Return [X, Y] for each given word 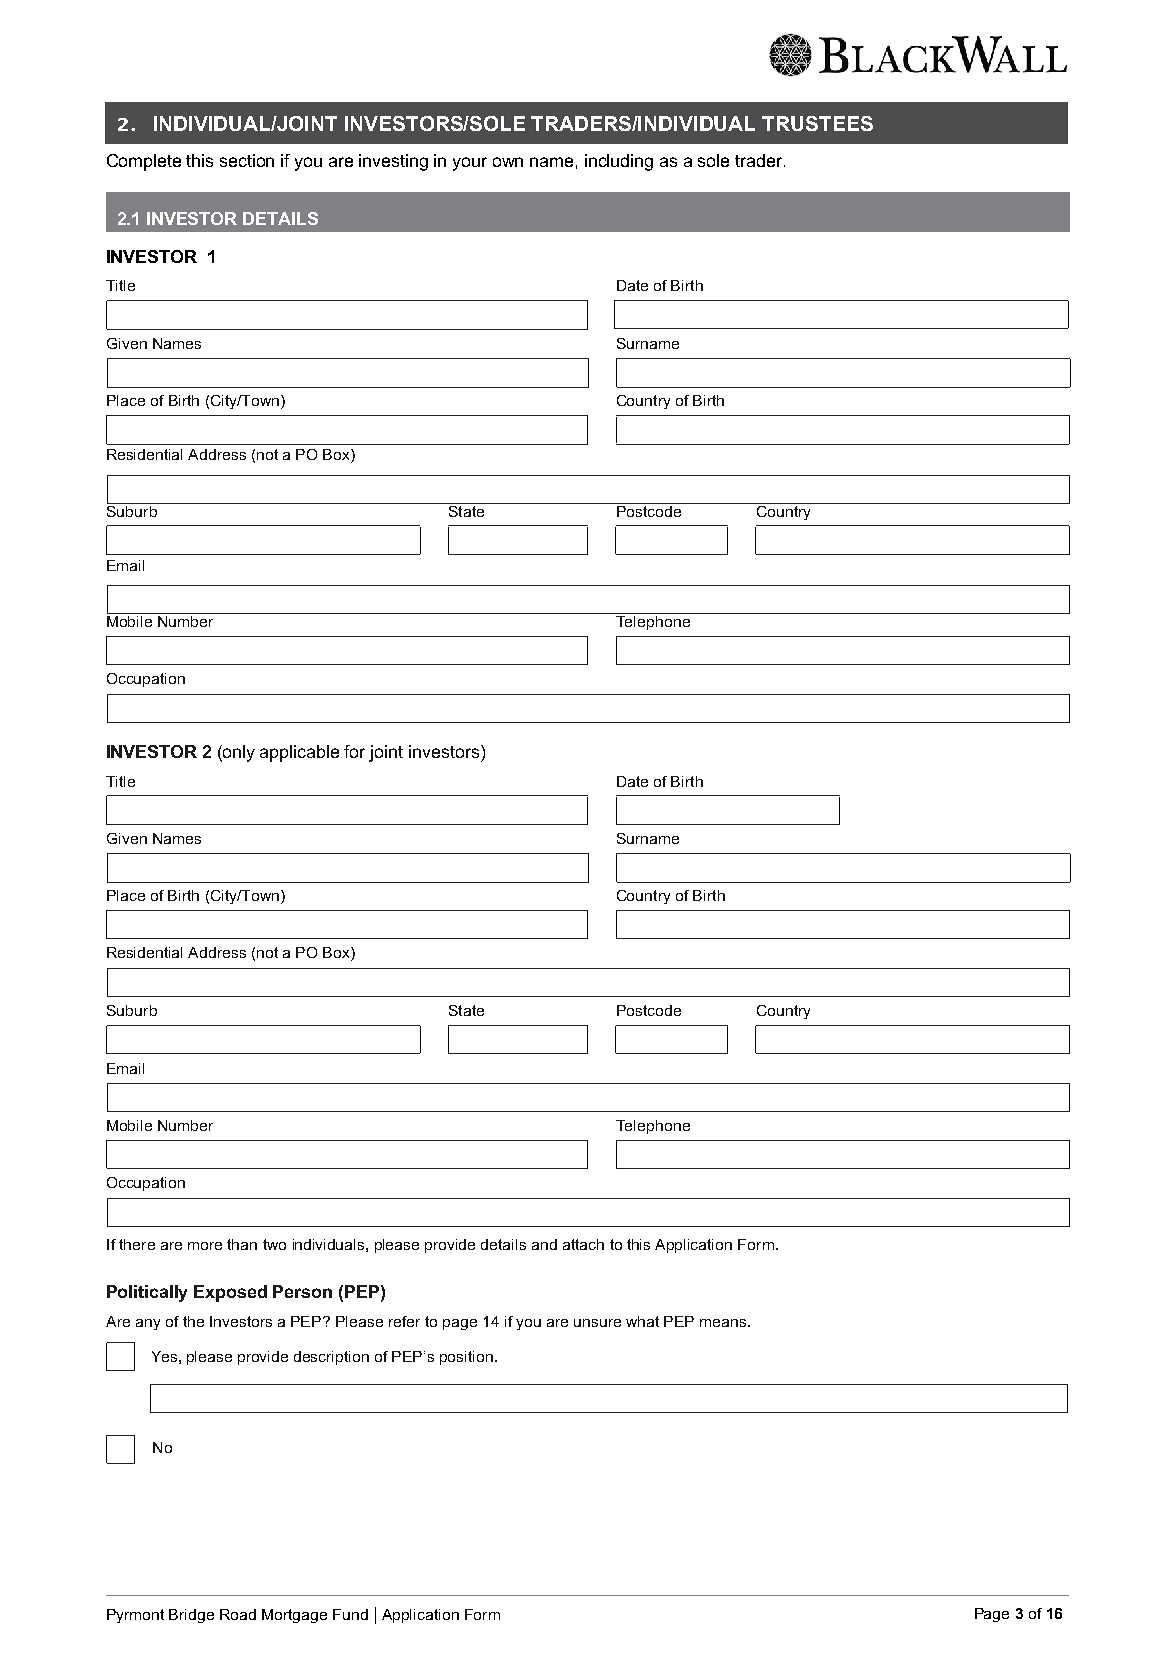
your [470, 164]
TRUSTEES [817, 123]
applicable [299, 753]
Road [238, 1614]
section [247, 160]
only [238, 753]
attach [583, 1244]
